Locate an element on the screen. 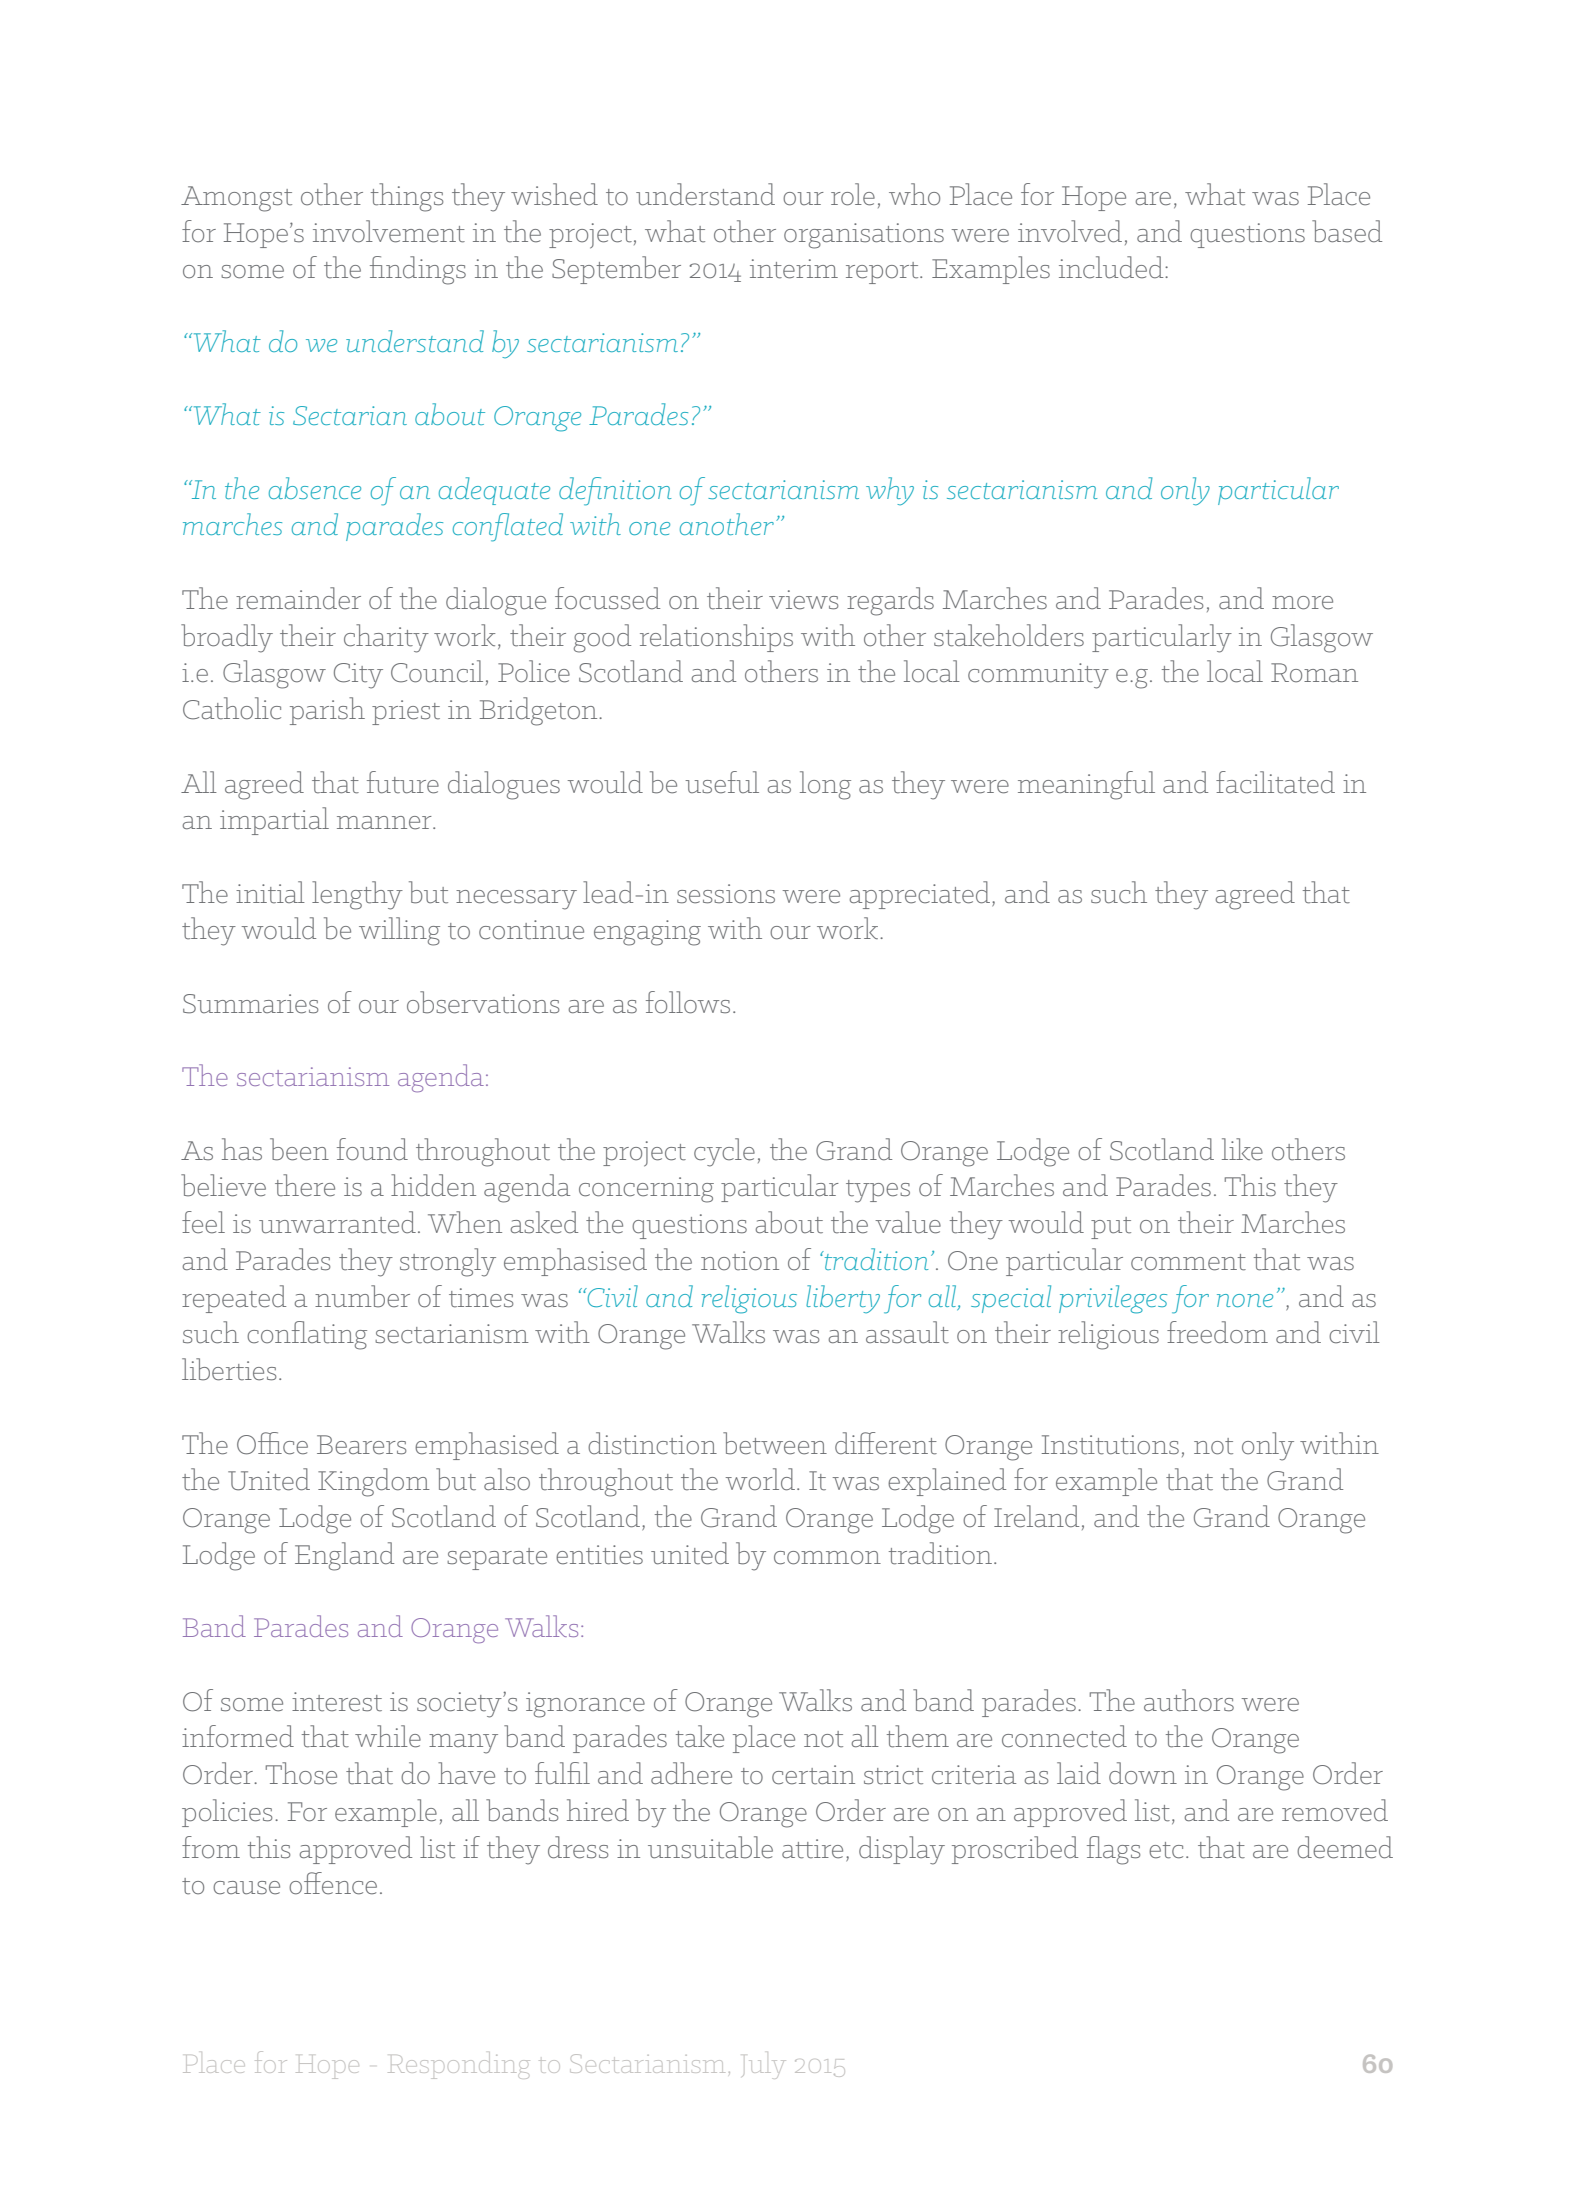 The height and width of the screenshot is (2205, 1576). included is located at coordinates (1112, 267).
